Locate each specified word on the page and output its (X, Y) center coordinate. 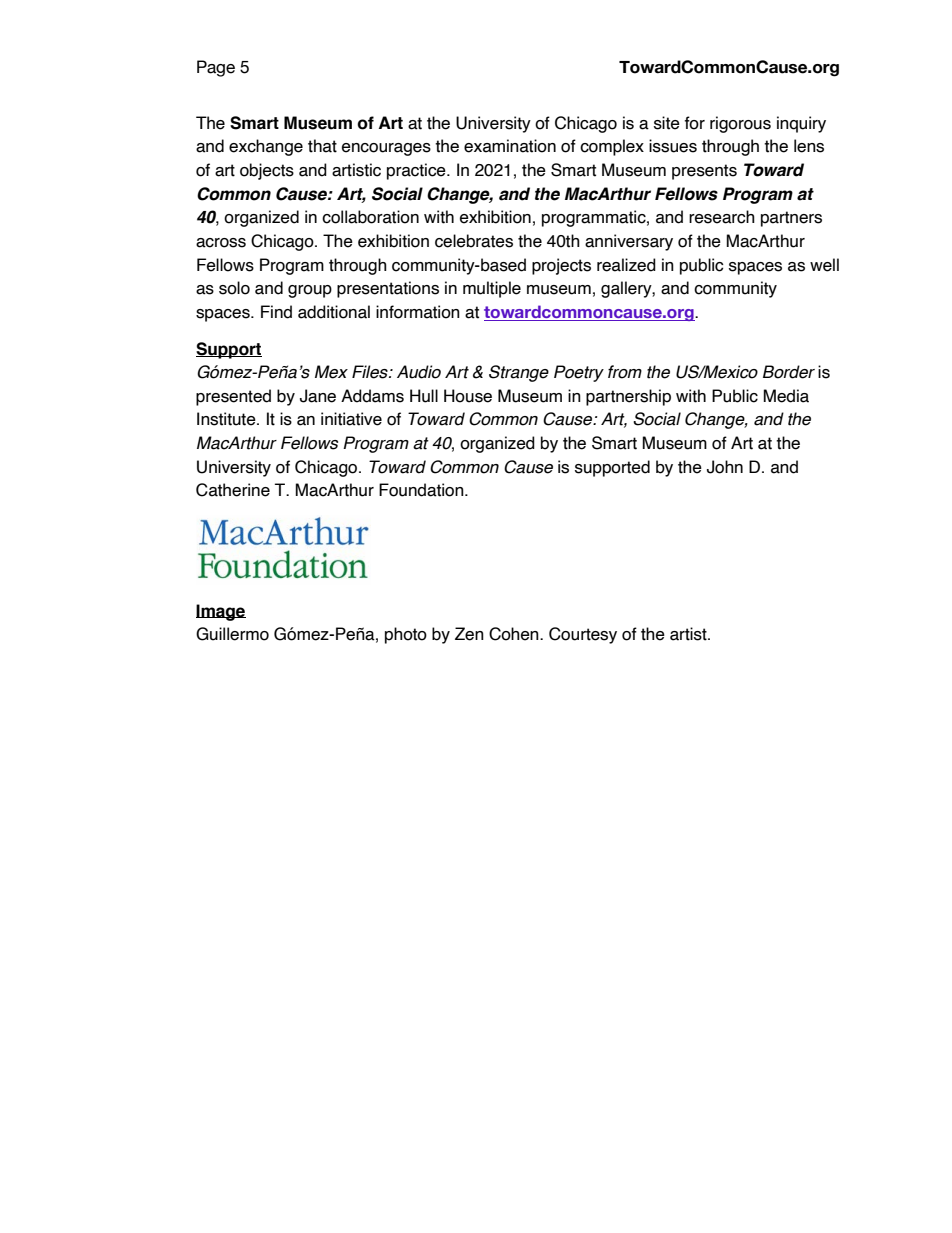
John (725, 467)
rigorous (740, 124)
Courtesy (583, 635)
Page (216, 68)
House (468, 396)
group (310, 291)
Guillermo (232, 634)
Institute (227, 419)
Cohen (515, 634)
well (824, 265)
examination (510, 146)
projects (561, 266)
